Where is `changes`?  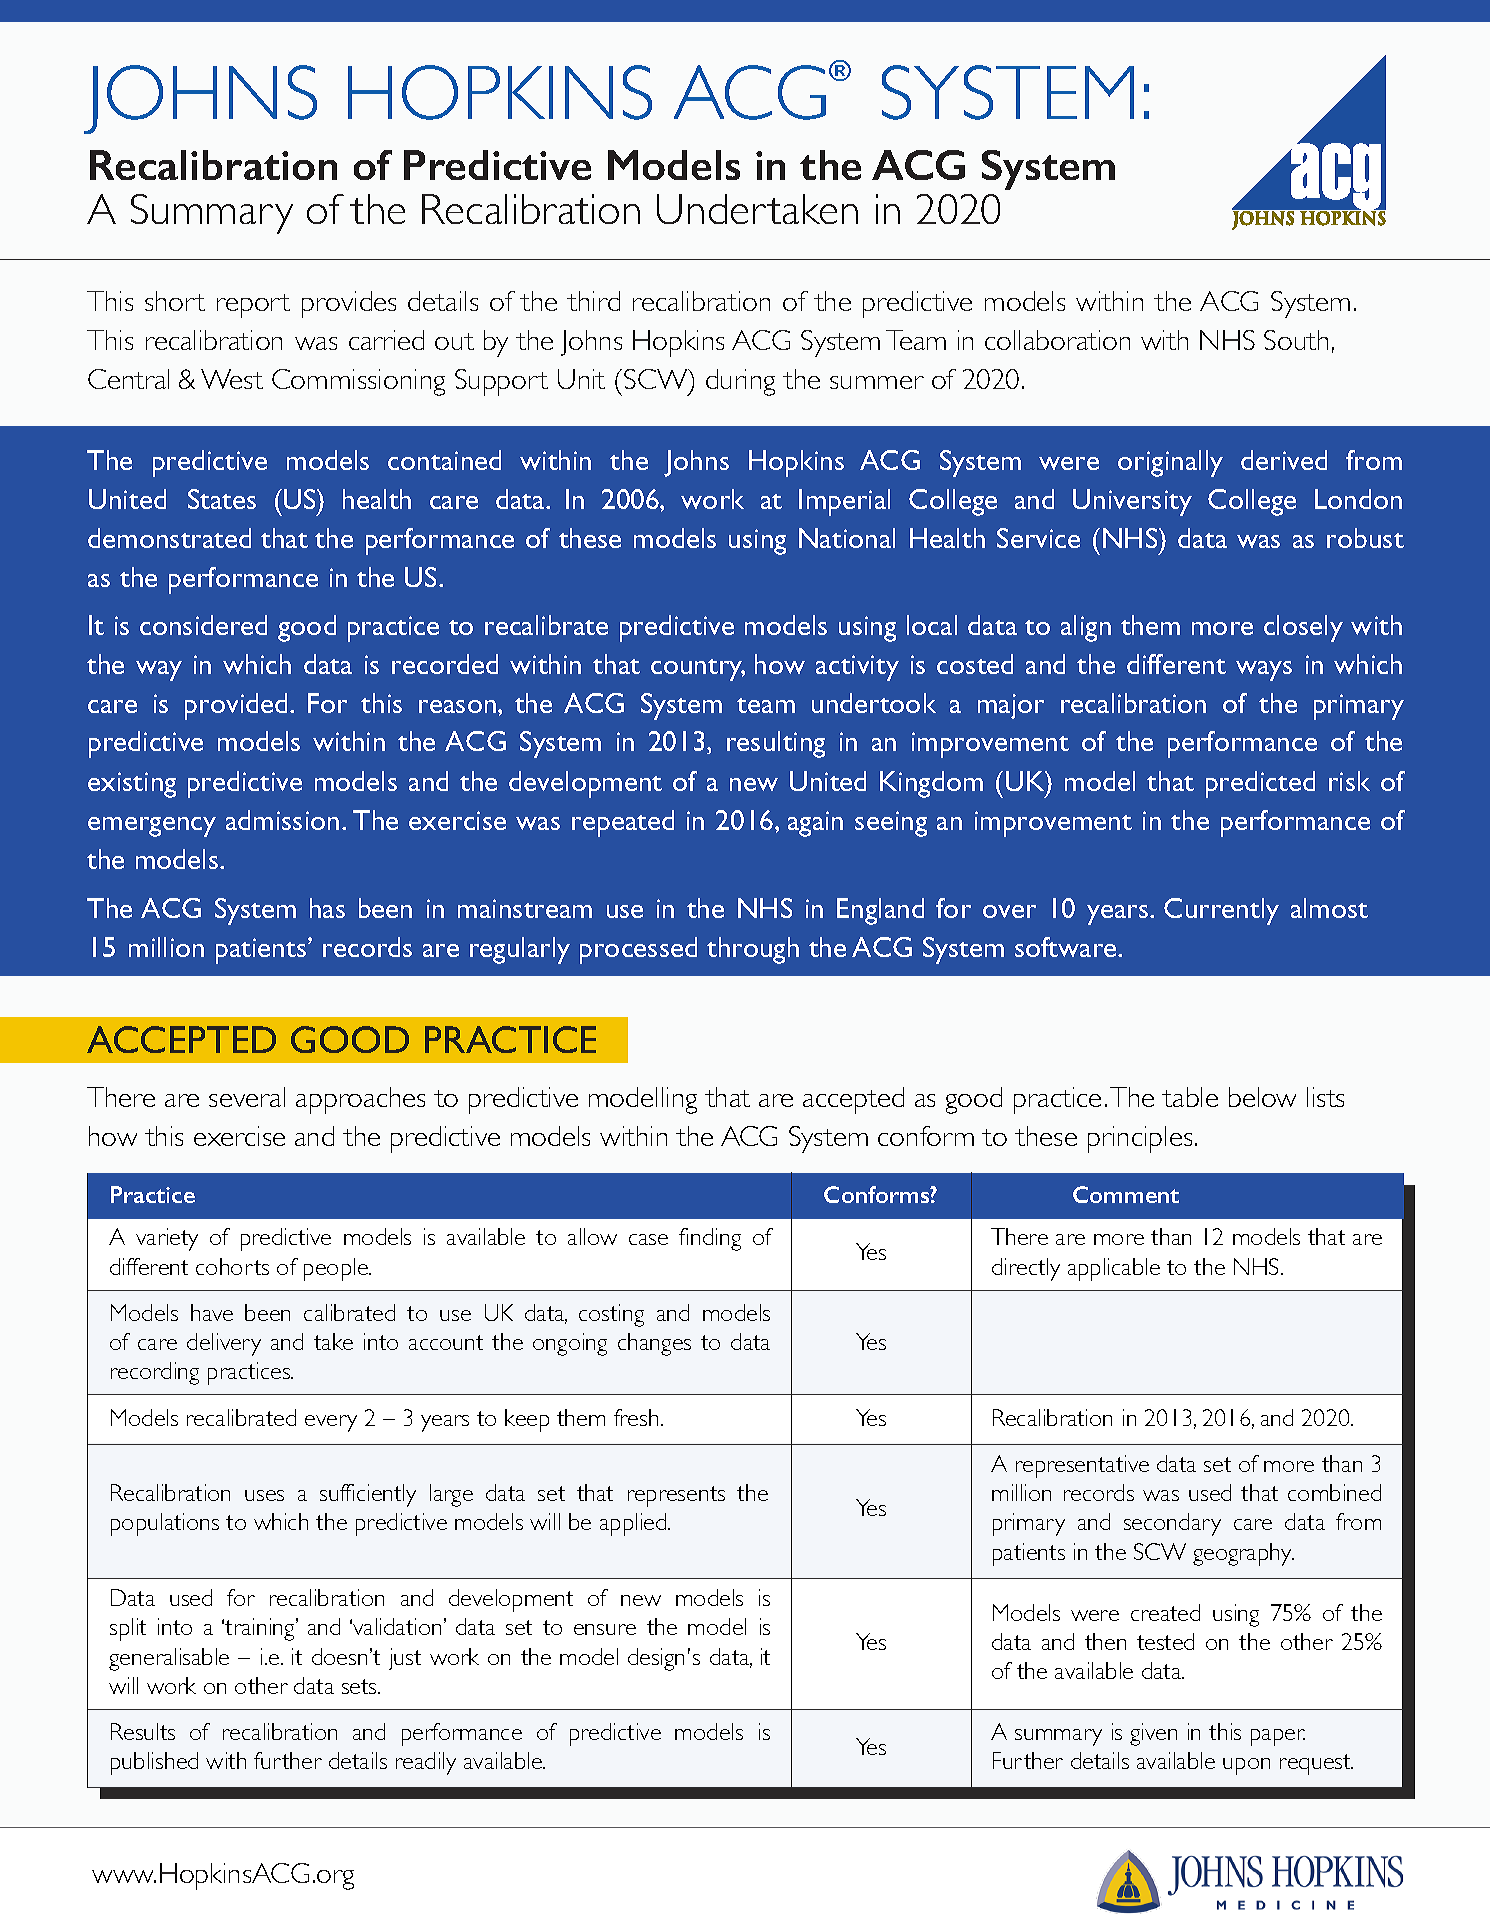 changes is located at coordinates (654, 1344).
